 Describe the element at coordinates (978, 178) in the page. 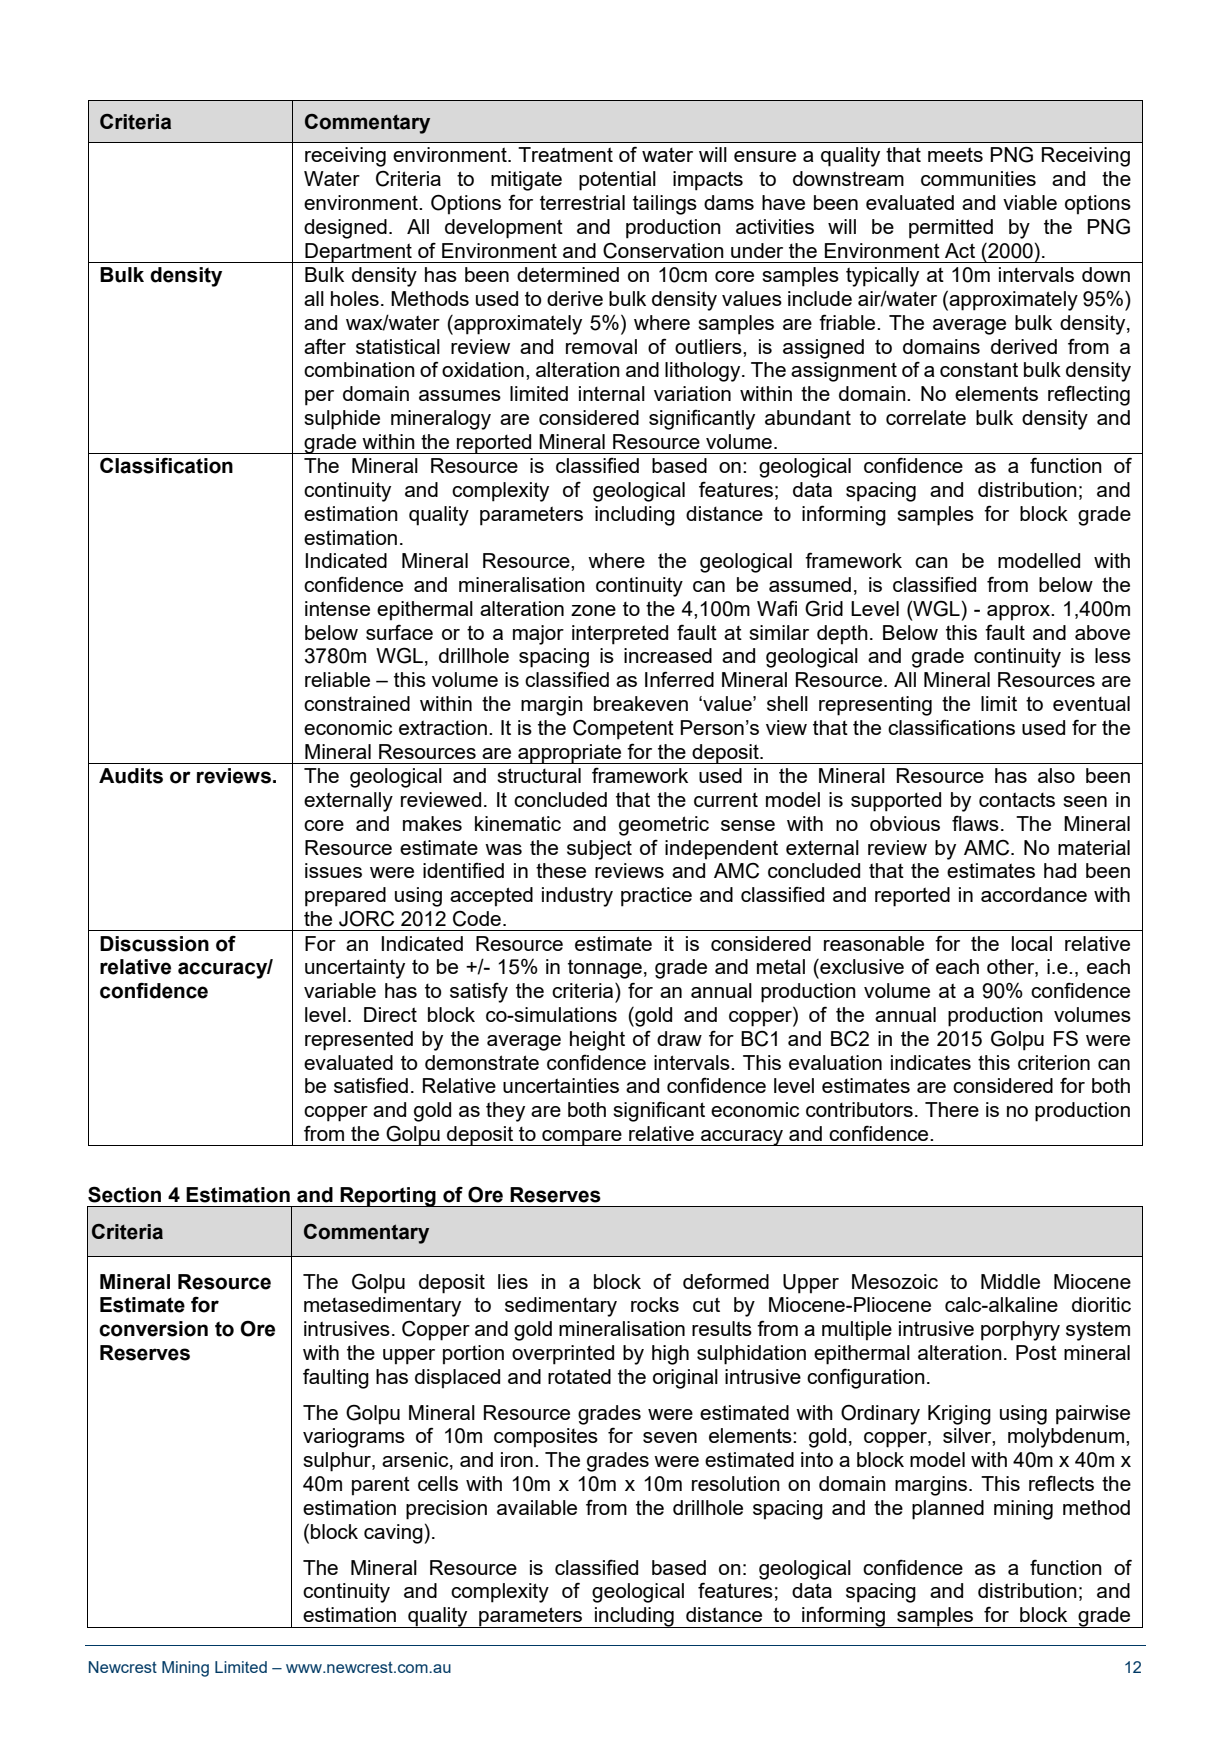

I see `communities` at that location.
